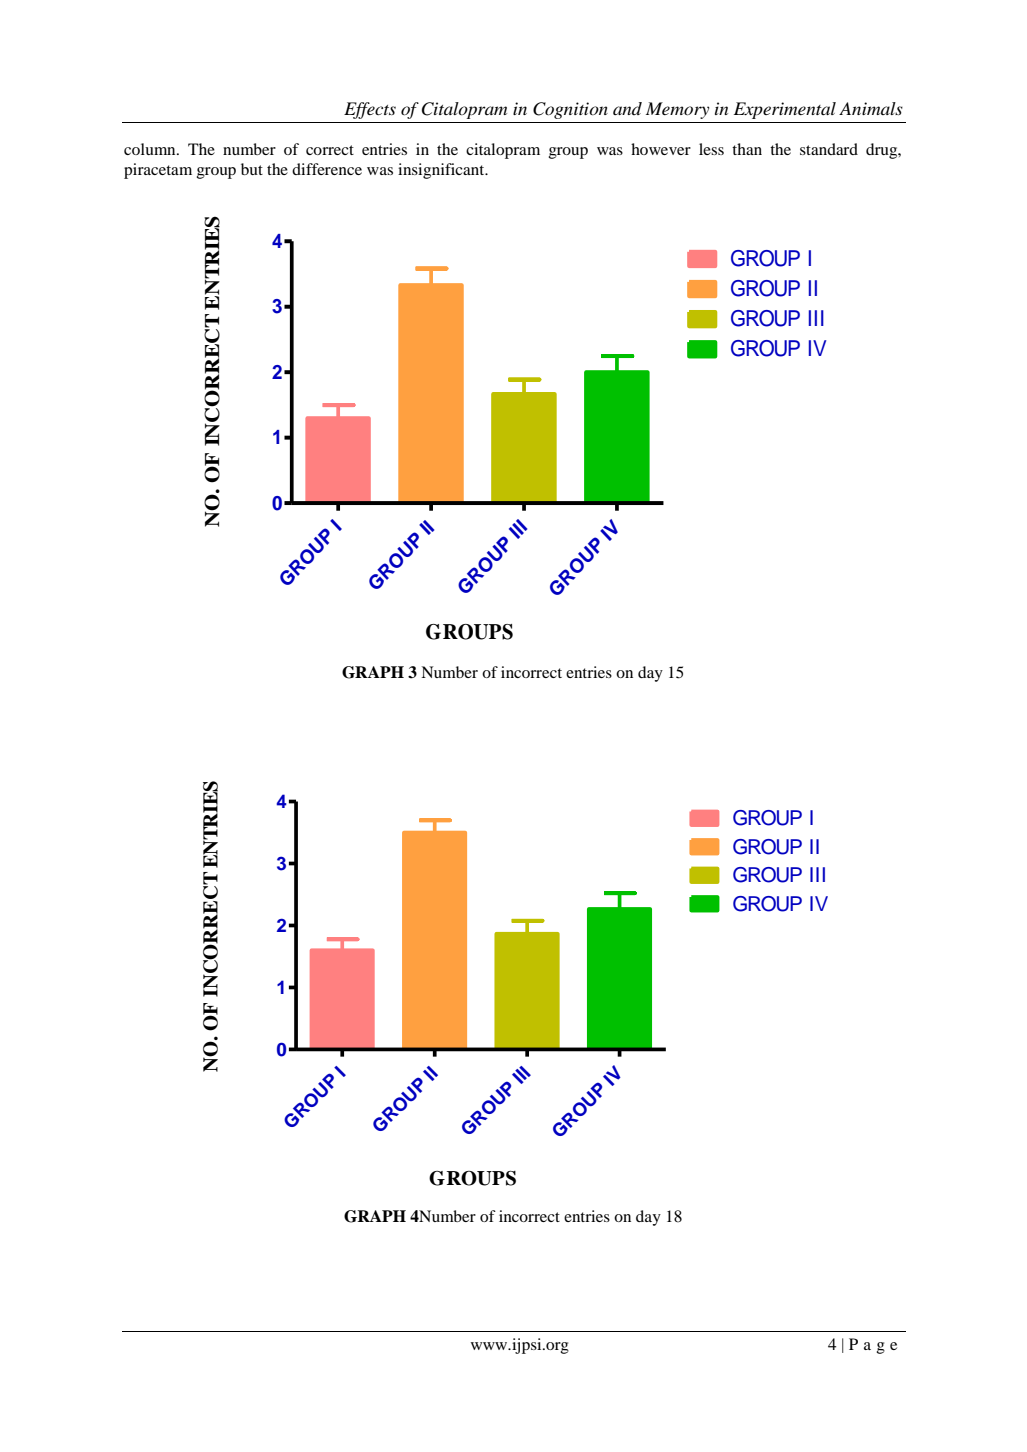 Image resolution: width=1027 pixels, height=1452 pixels. Describe the element at coordinates (661, 149) in the image. I see `however` at that location.
